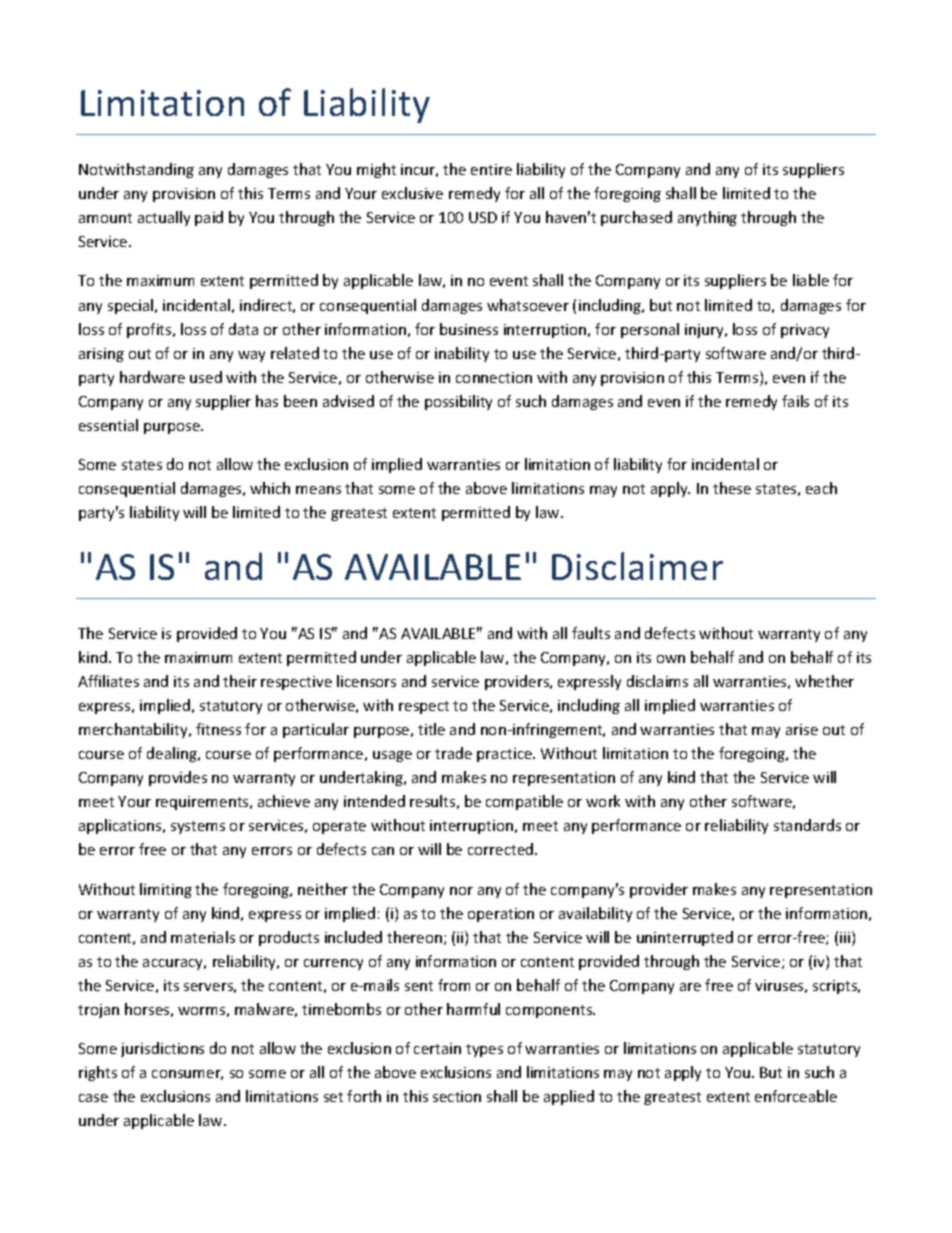  I want to click on jurisdictions, so click(162, 1049).
